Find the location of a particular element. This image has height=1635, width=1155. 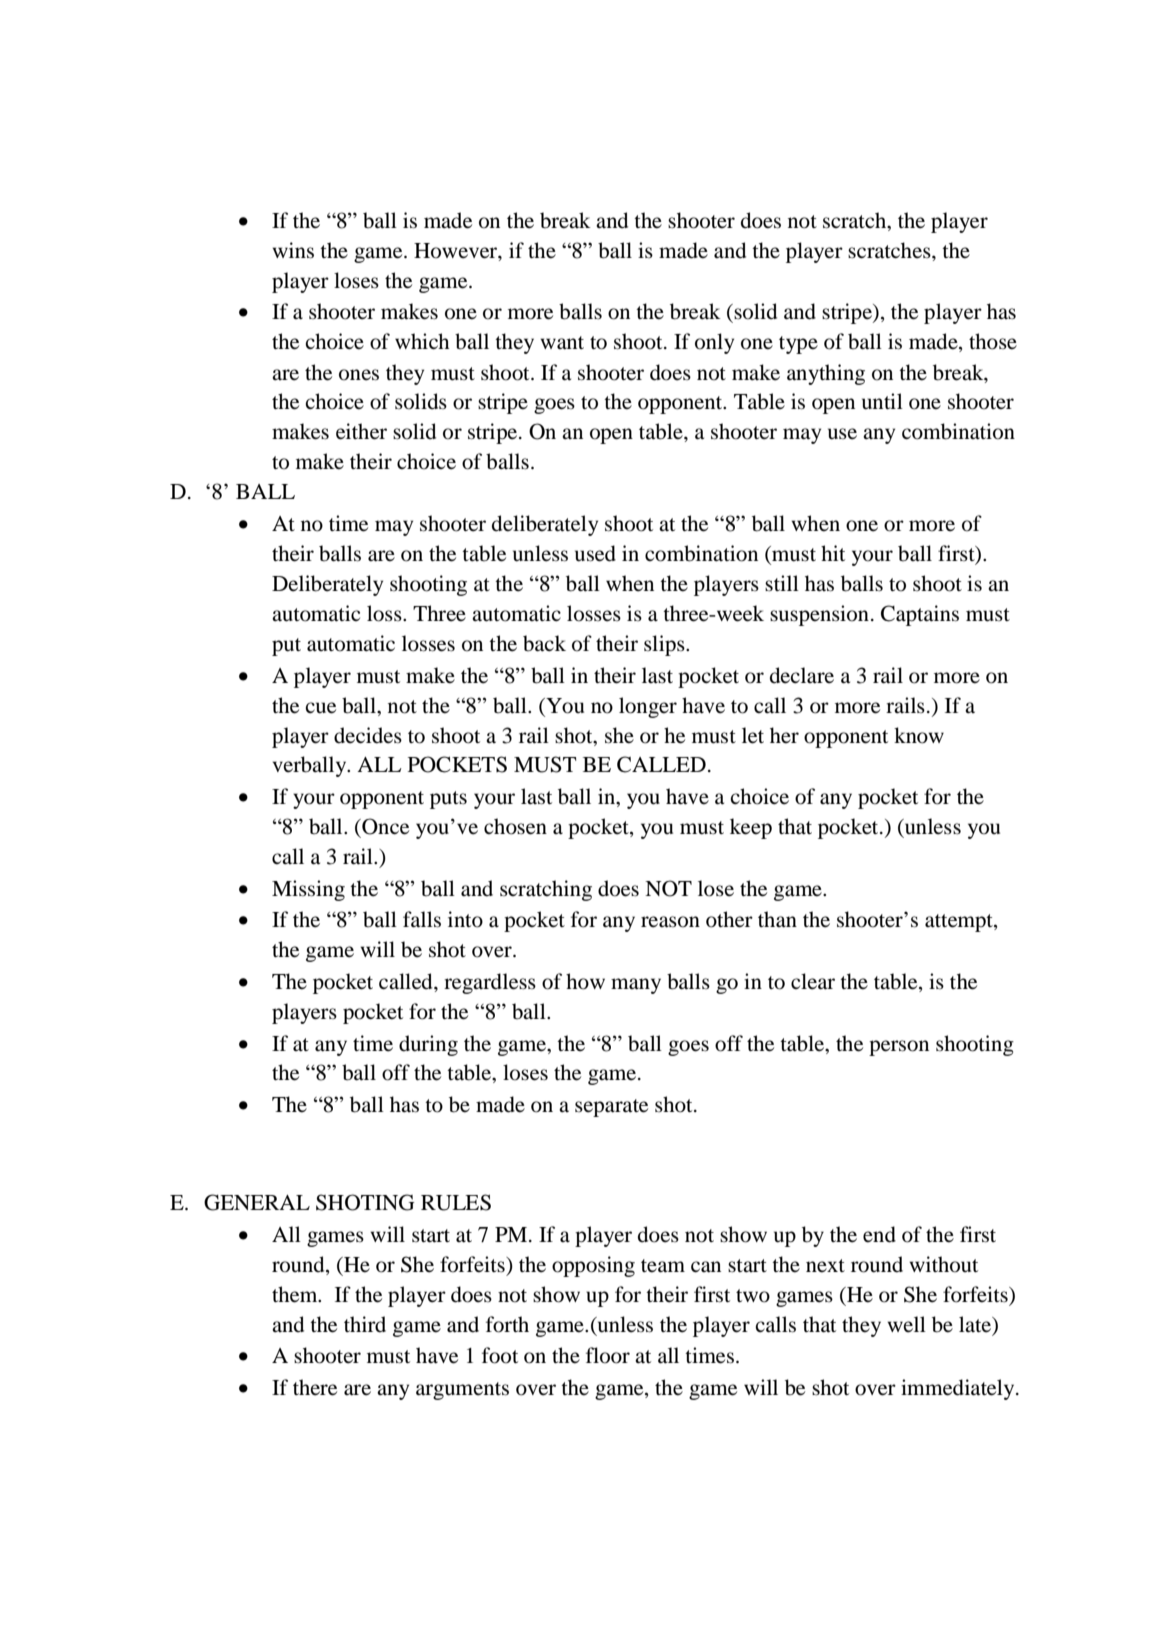

floor is located at coordinates (608, 1355).
